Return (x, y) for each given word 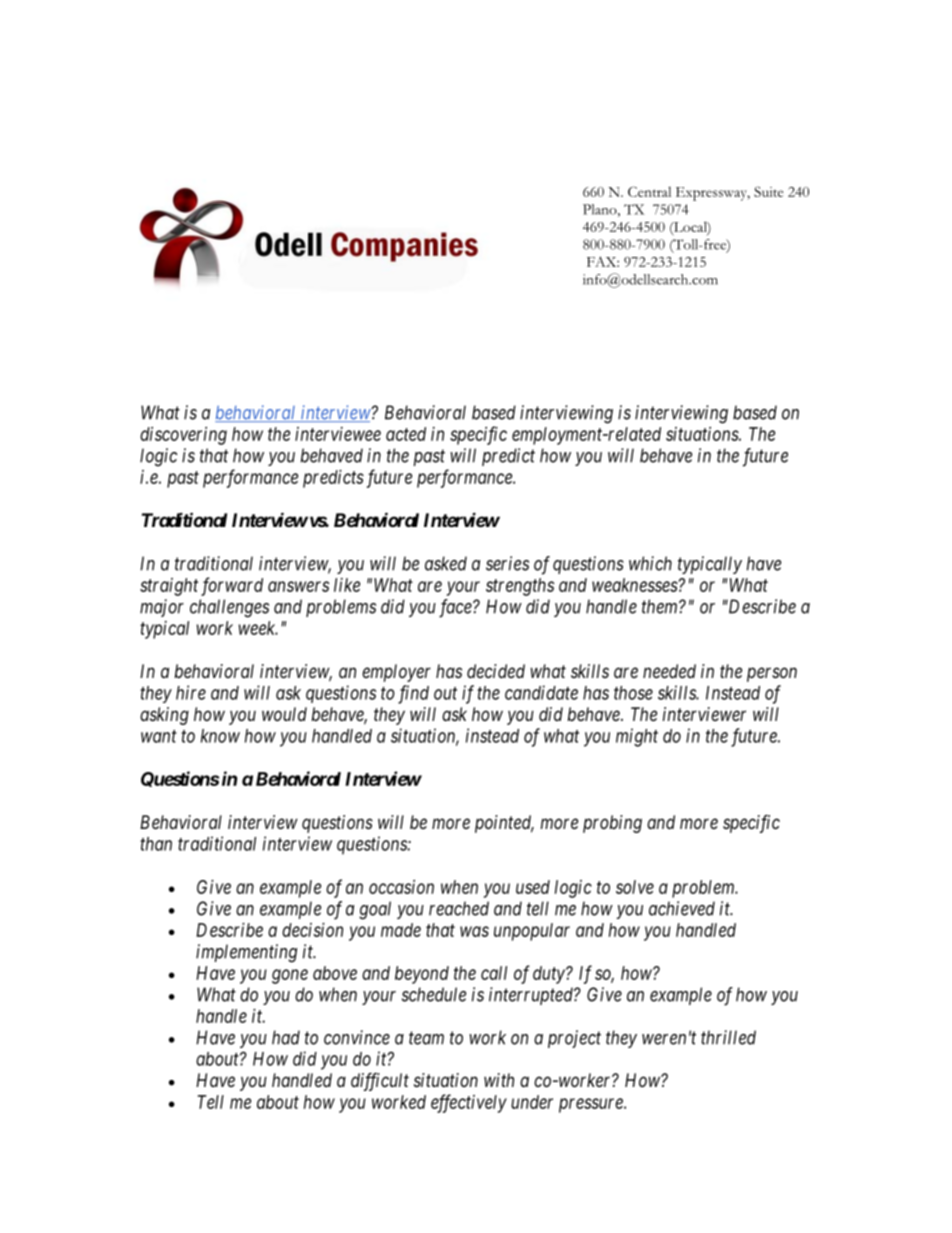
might (637, 737)
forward (232, 586)
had (286, 1037)
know (220, 736)
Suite (768, 191)
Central (649, 191)
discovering (183, 436)
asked (446, 563)
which (650, 563)
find (413, 694)
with (499, 1080)
